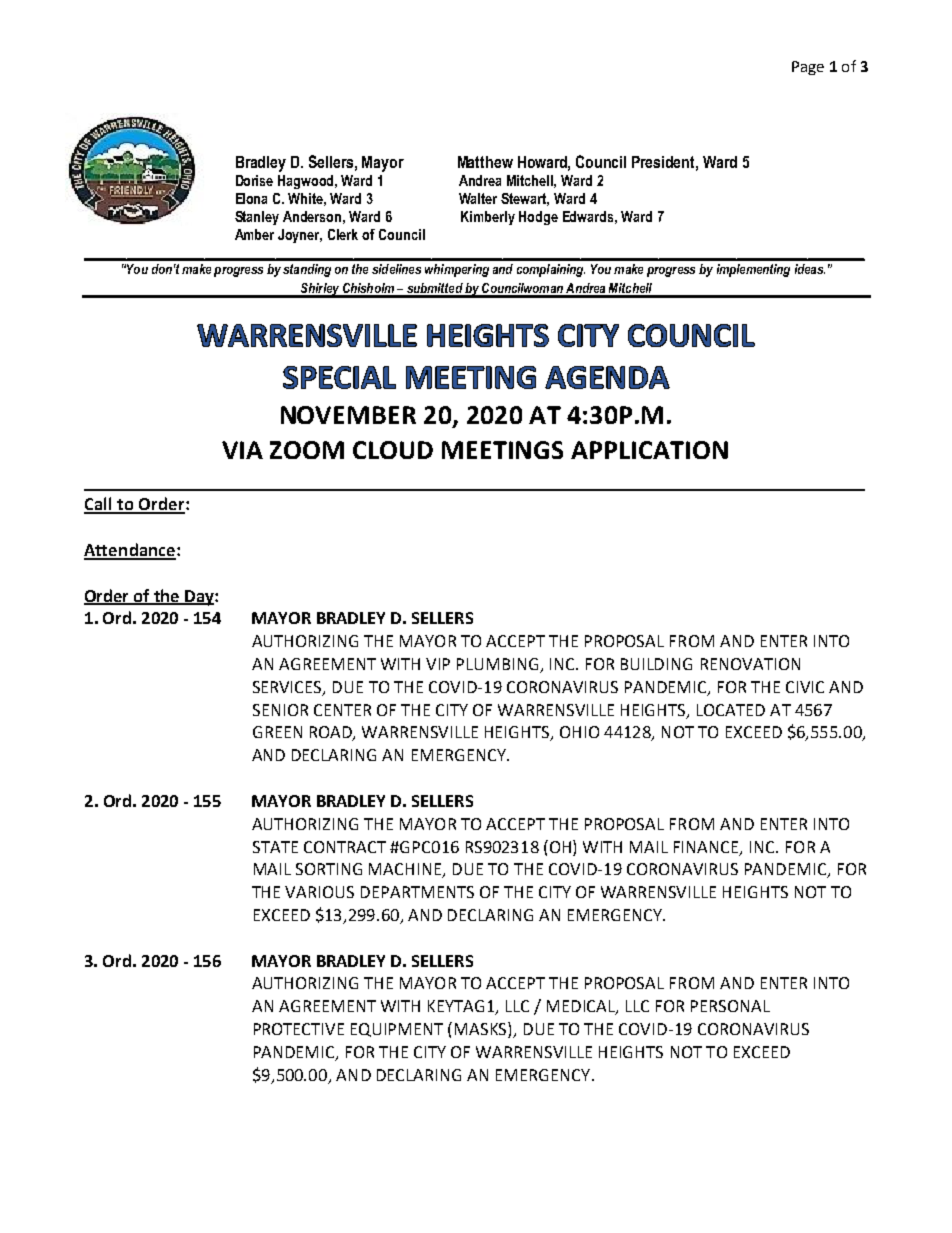  I want to click on Matthew, so click(485, 162).
